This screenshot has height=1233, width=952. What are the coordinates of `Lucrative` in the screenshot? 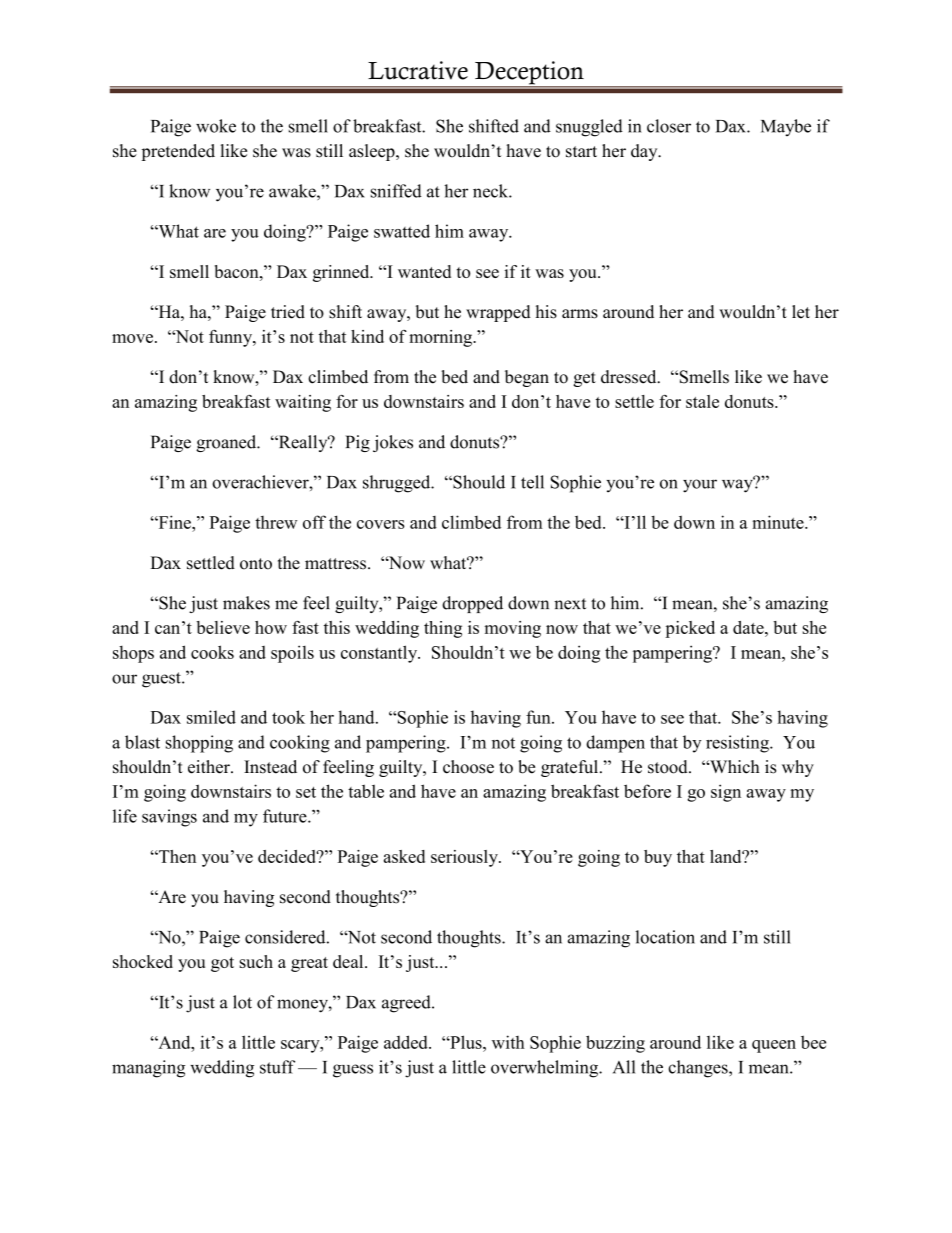 It's located at (418, 70).
